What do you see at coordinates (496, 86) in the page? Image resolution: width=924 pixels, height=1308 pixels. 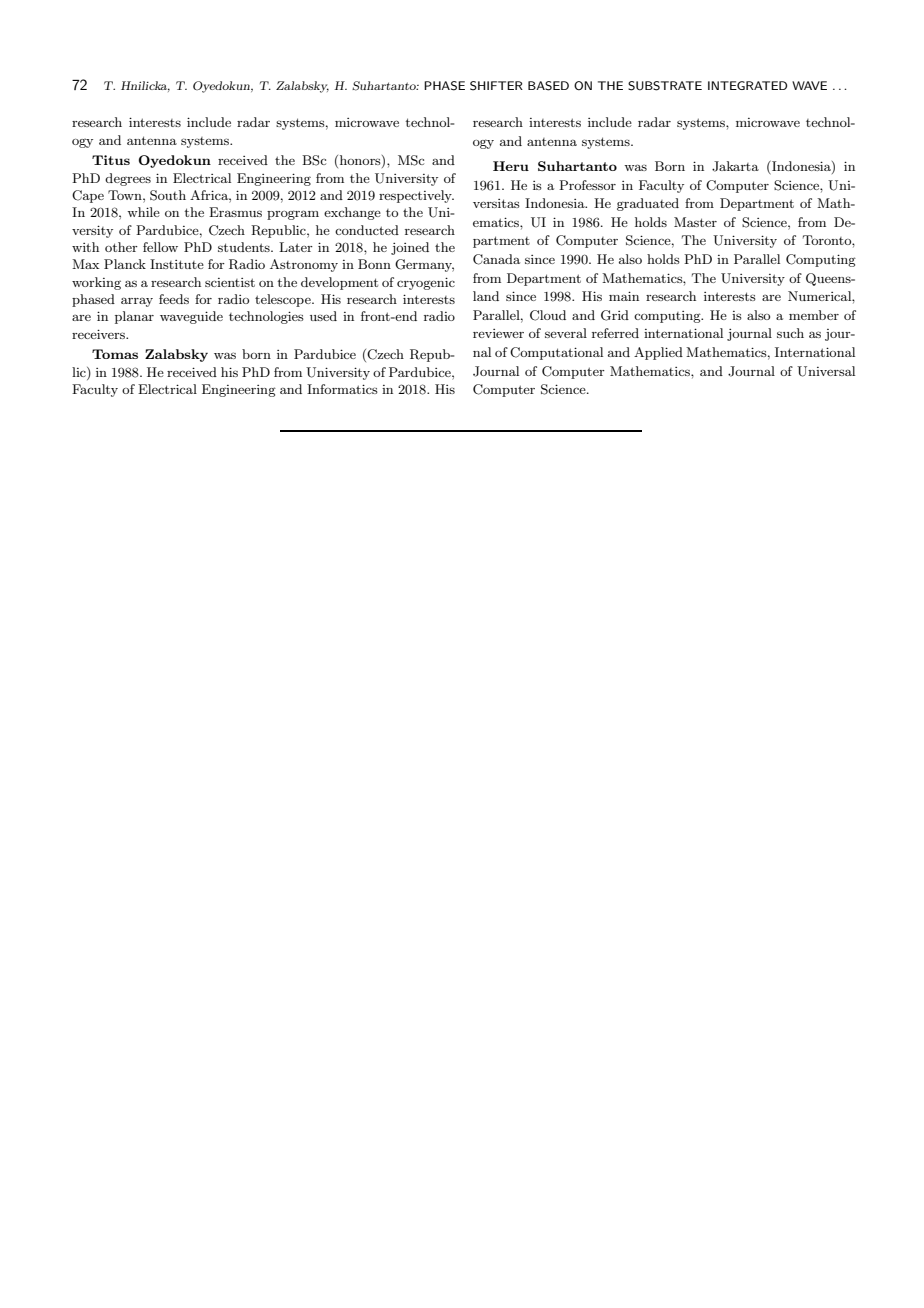 I see `SHIFTER` at bounding box center [496, 86].
